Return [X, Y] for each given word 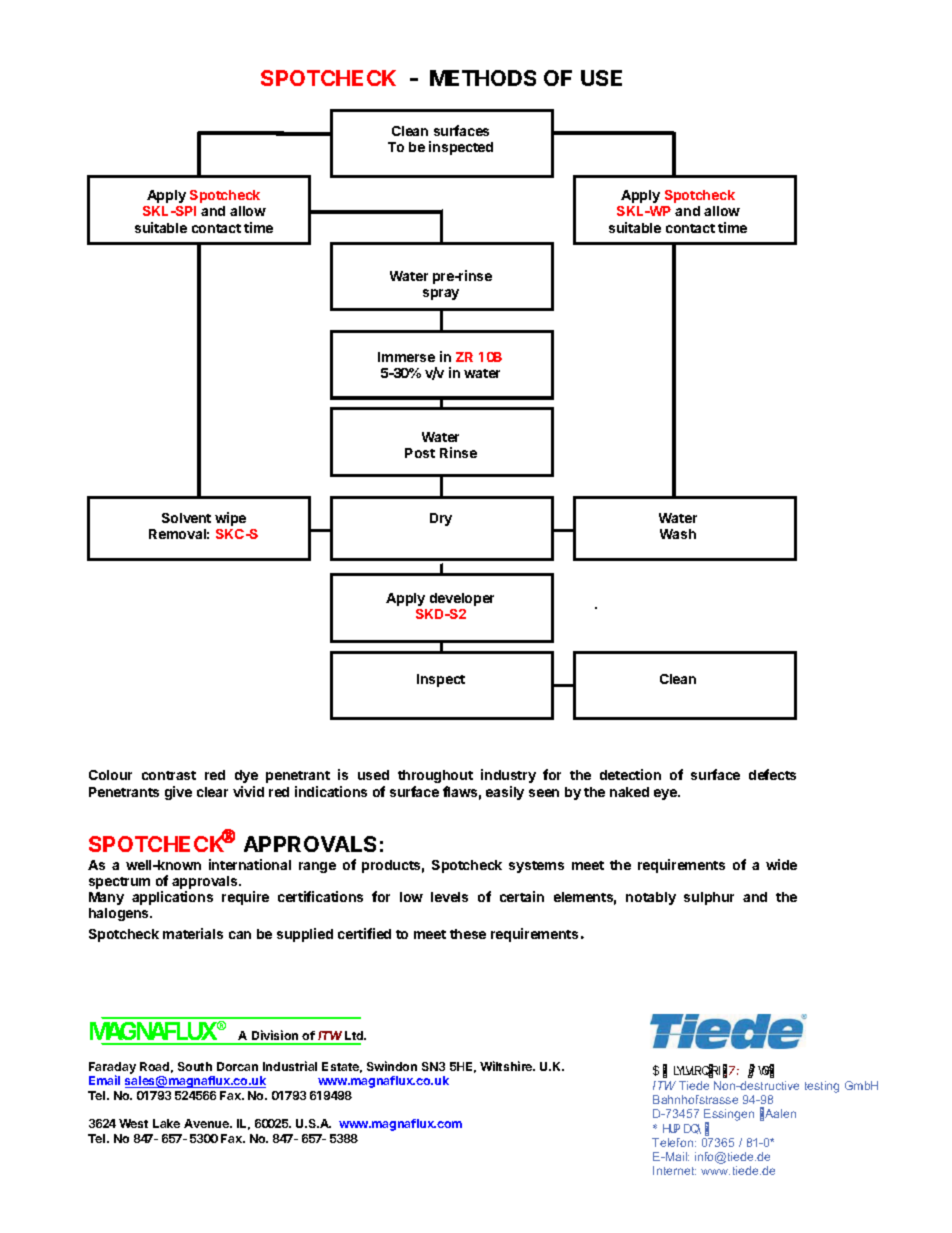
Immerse [406, 357]
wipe [230, 519]
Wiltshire [507, 1066]
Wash [678, 534]
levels [449, 897]
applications [172, 898]
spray [441, 294]
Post [420, 453]
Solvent [186, 518]
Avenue [207, 1123]
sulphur [709, 898]
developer [462, 599]
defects [772, 774]
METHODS [483, 78]
